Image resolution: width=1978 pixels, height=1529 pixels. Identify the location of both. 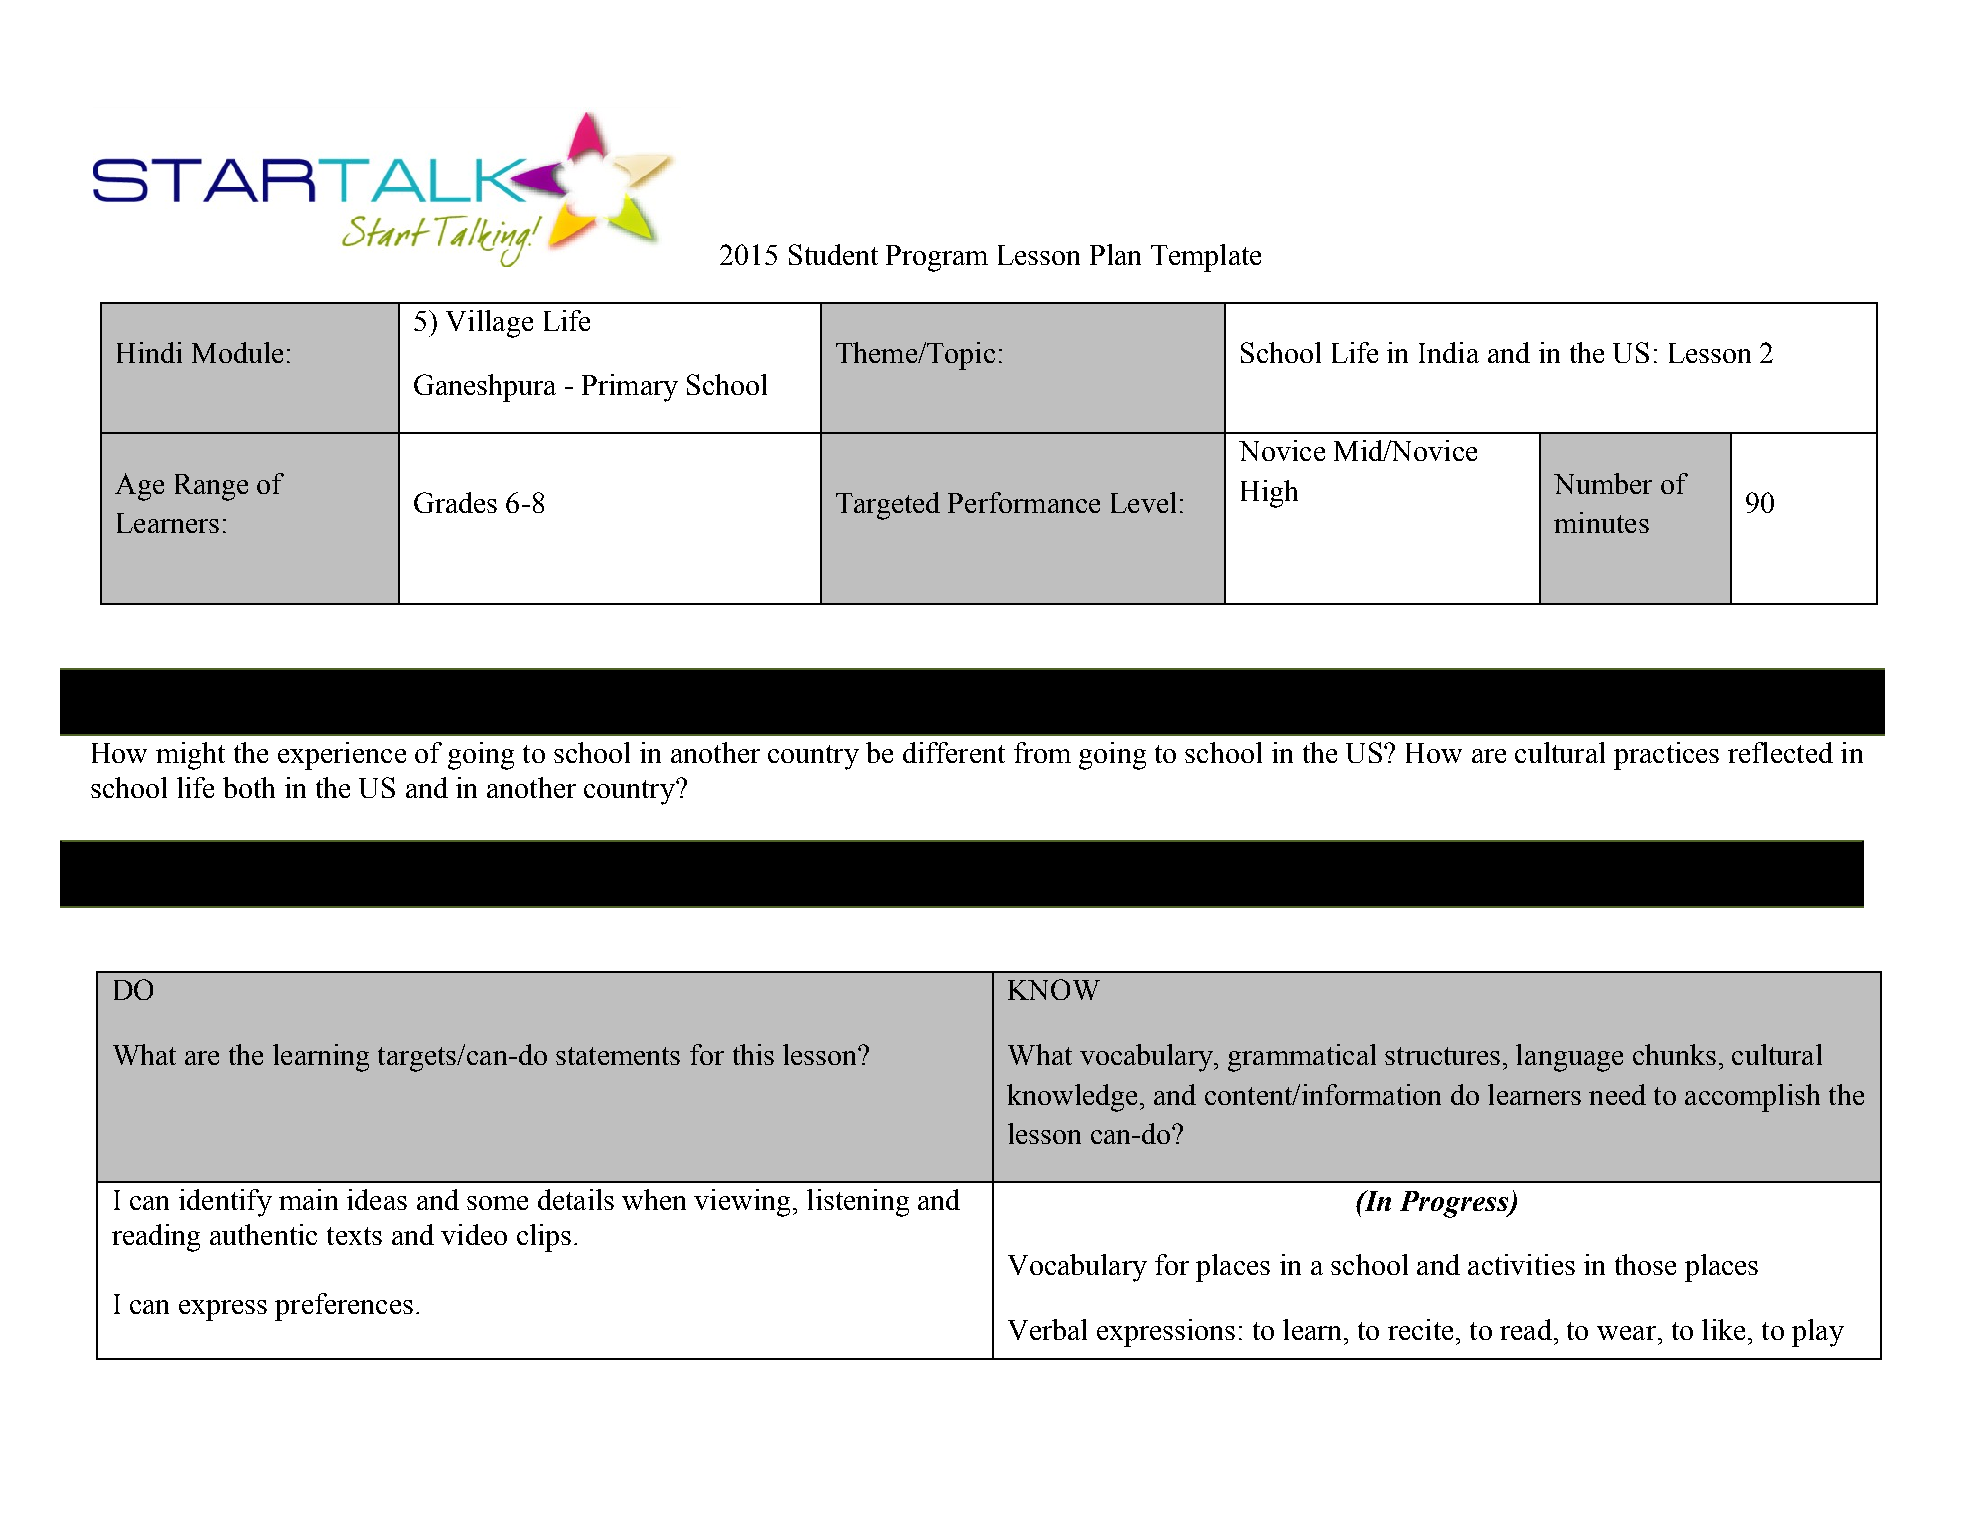
(249, 787).
